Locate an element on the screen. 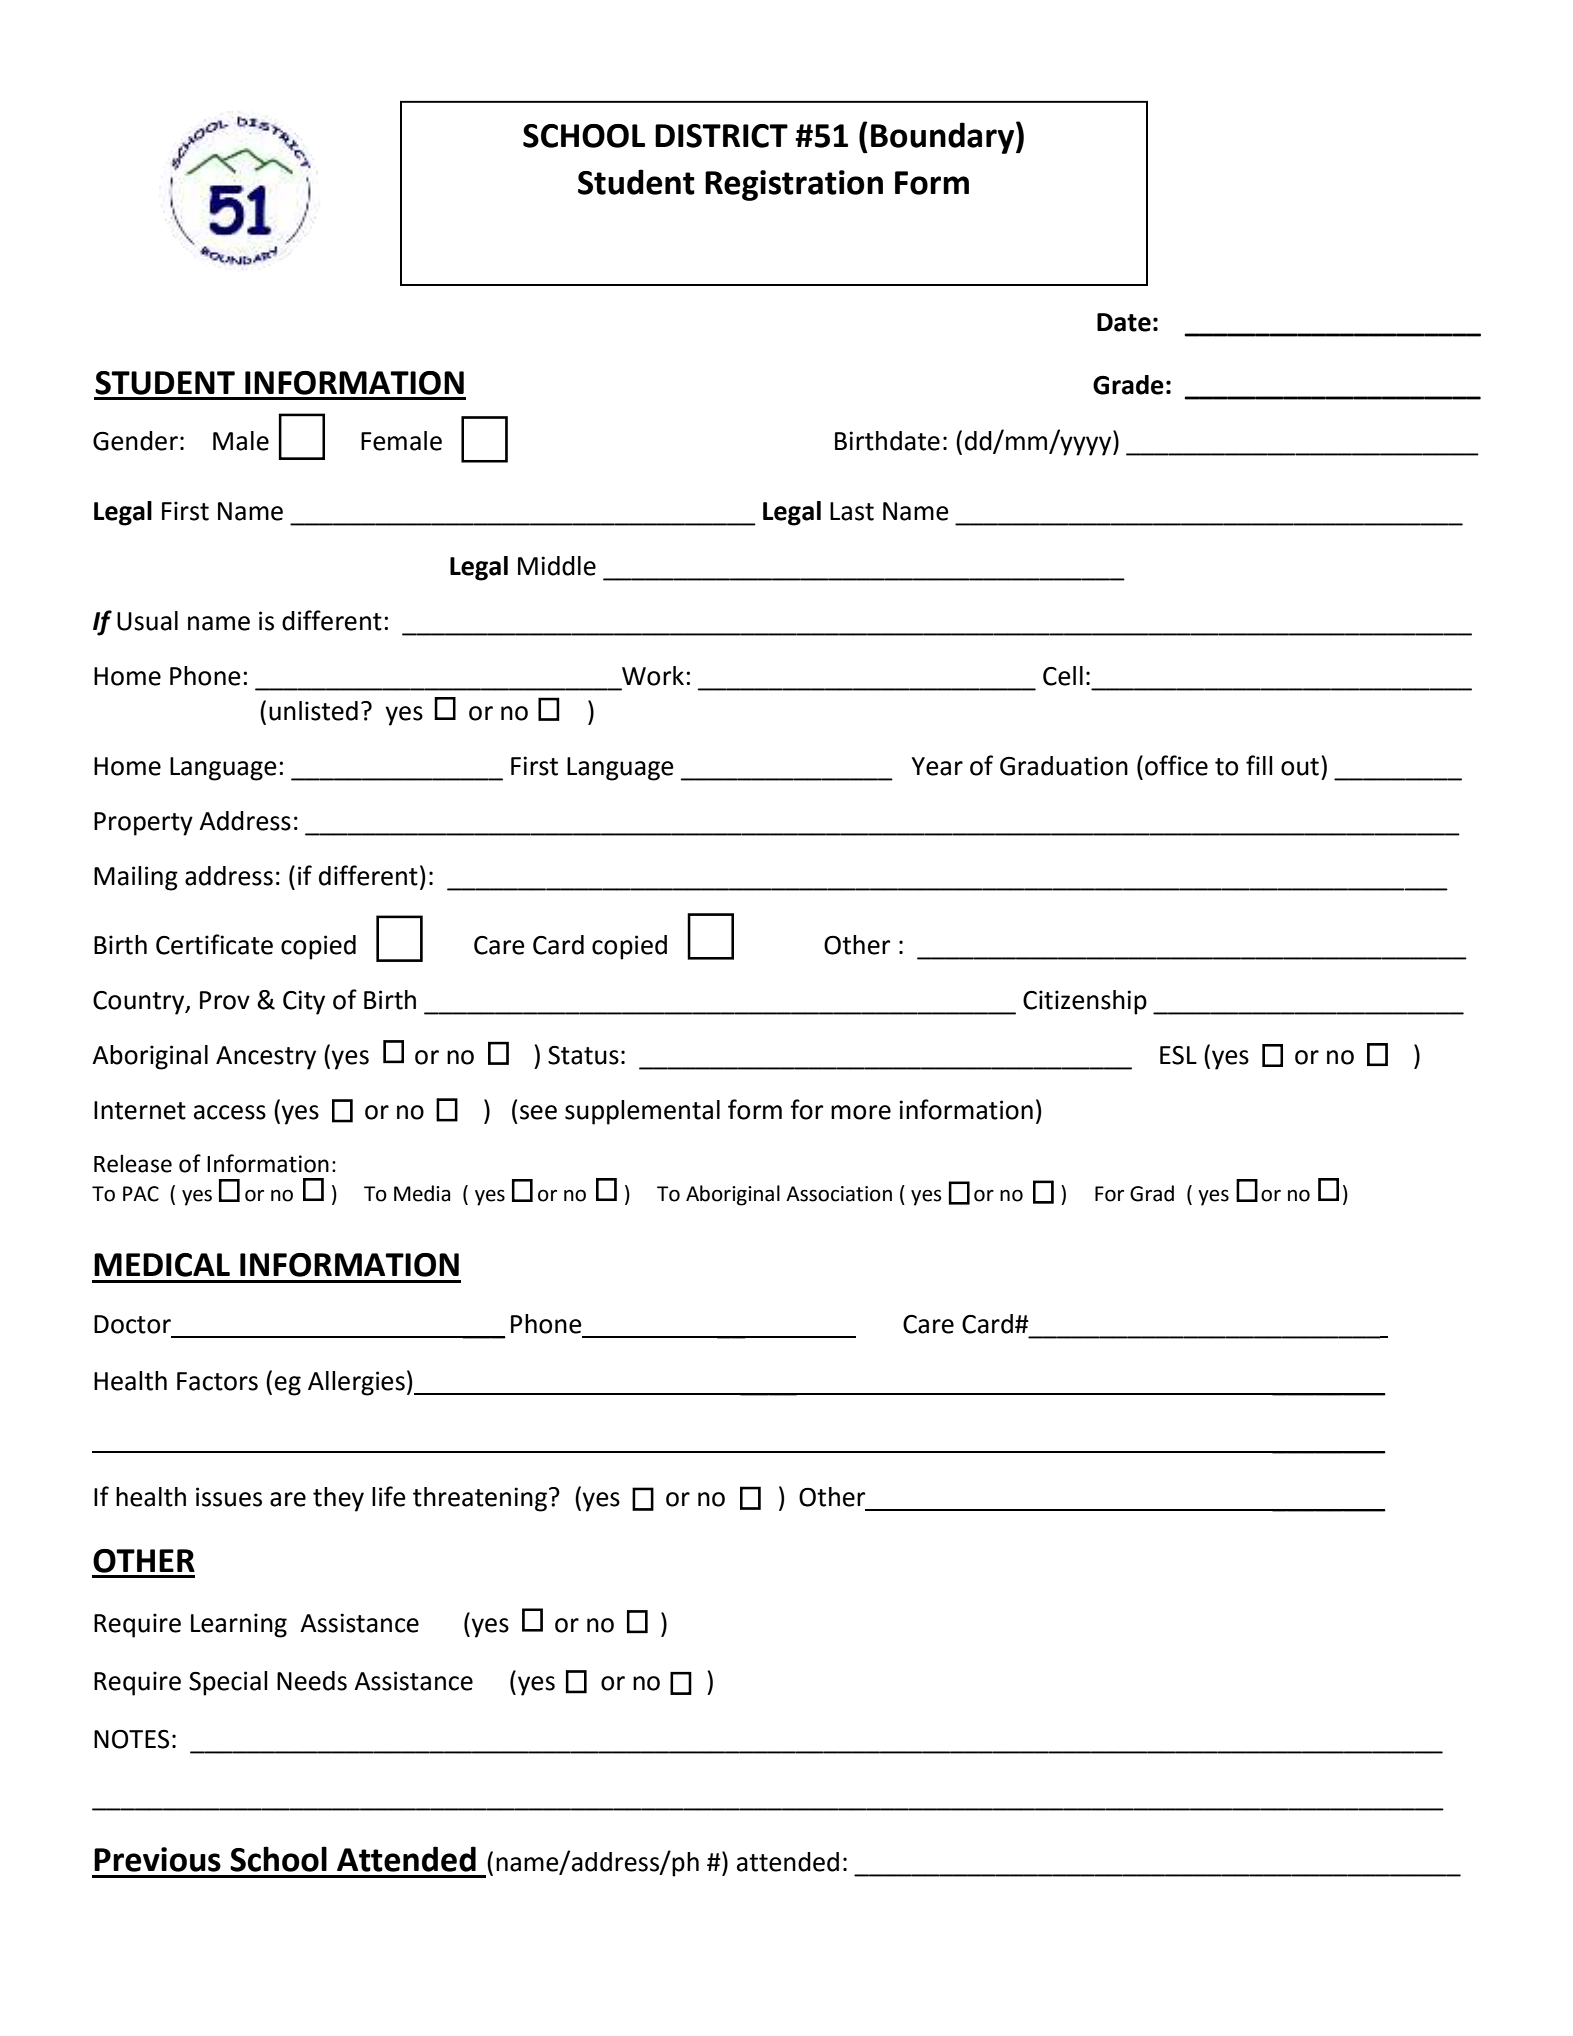 This screenshot has height=2036, width=1573. Gender is located at coordinates (135, 441).
